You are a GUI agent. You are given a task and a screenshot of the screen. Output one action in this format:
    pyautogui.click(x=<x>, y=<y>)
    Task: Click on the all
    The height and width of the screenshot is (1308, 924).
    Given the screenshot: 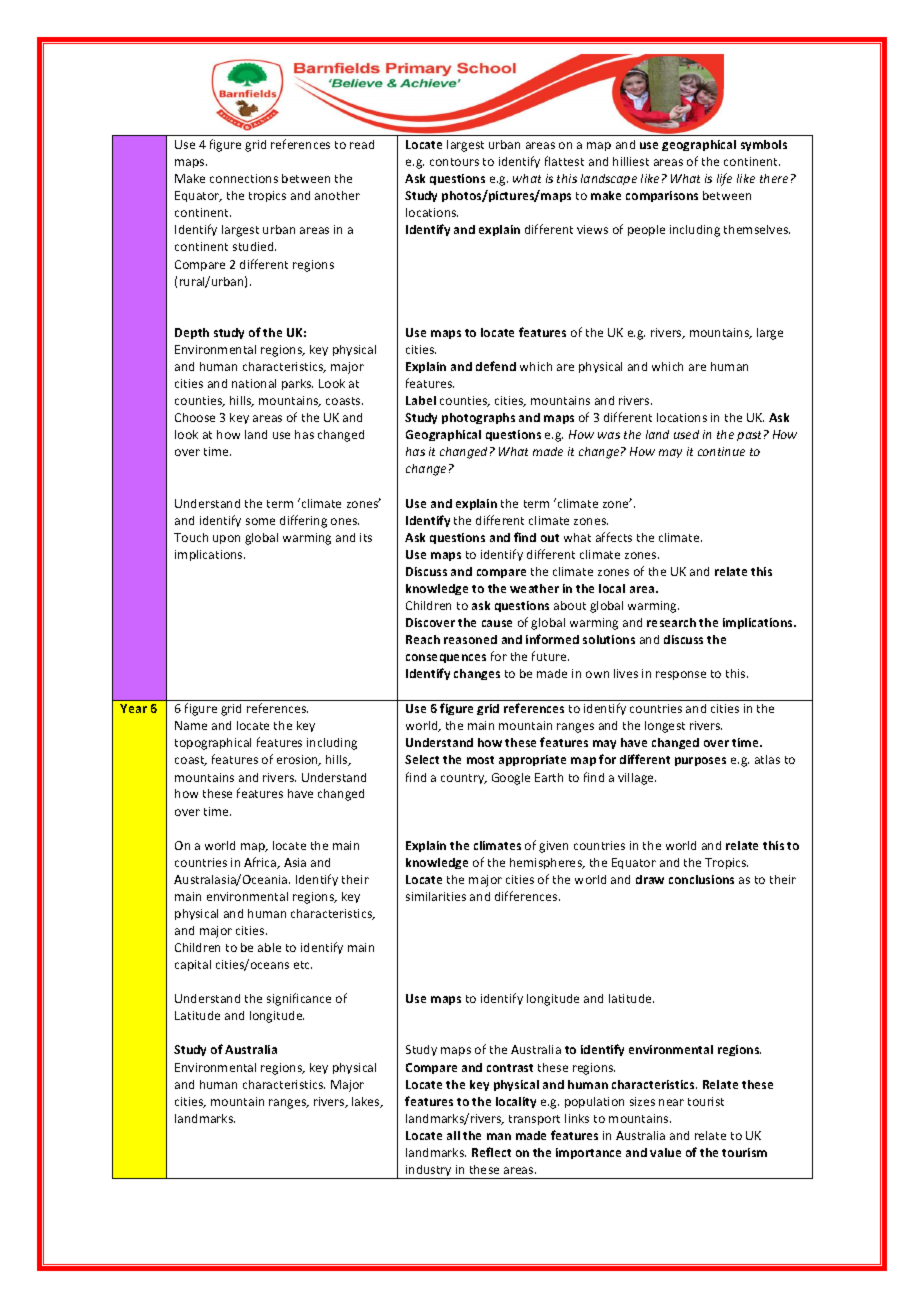 What is the action you would take?
    pyautogui.click(x=453, y=1135)
